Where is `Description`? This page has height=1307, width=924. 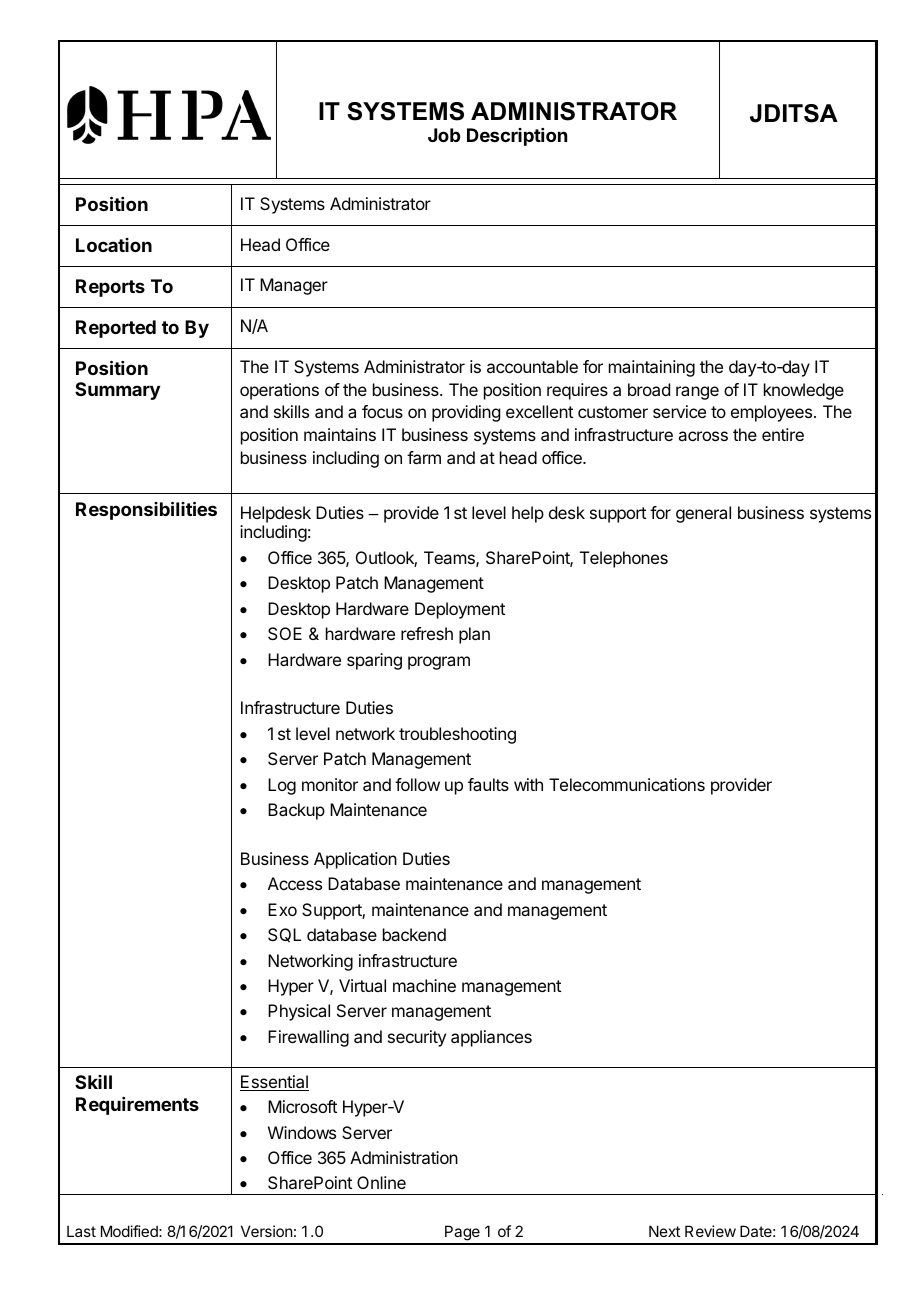
Description is located at coordinates (517, 137).
